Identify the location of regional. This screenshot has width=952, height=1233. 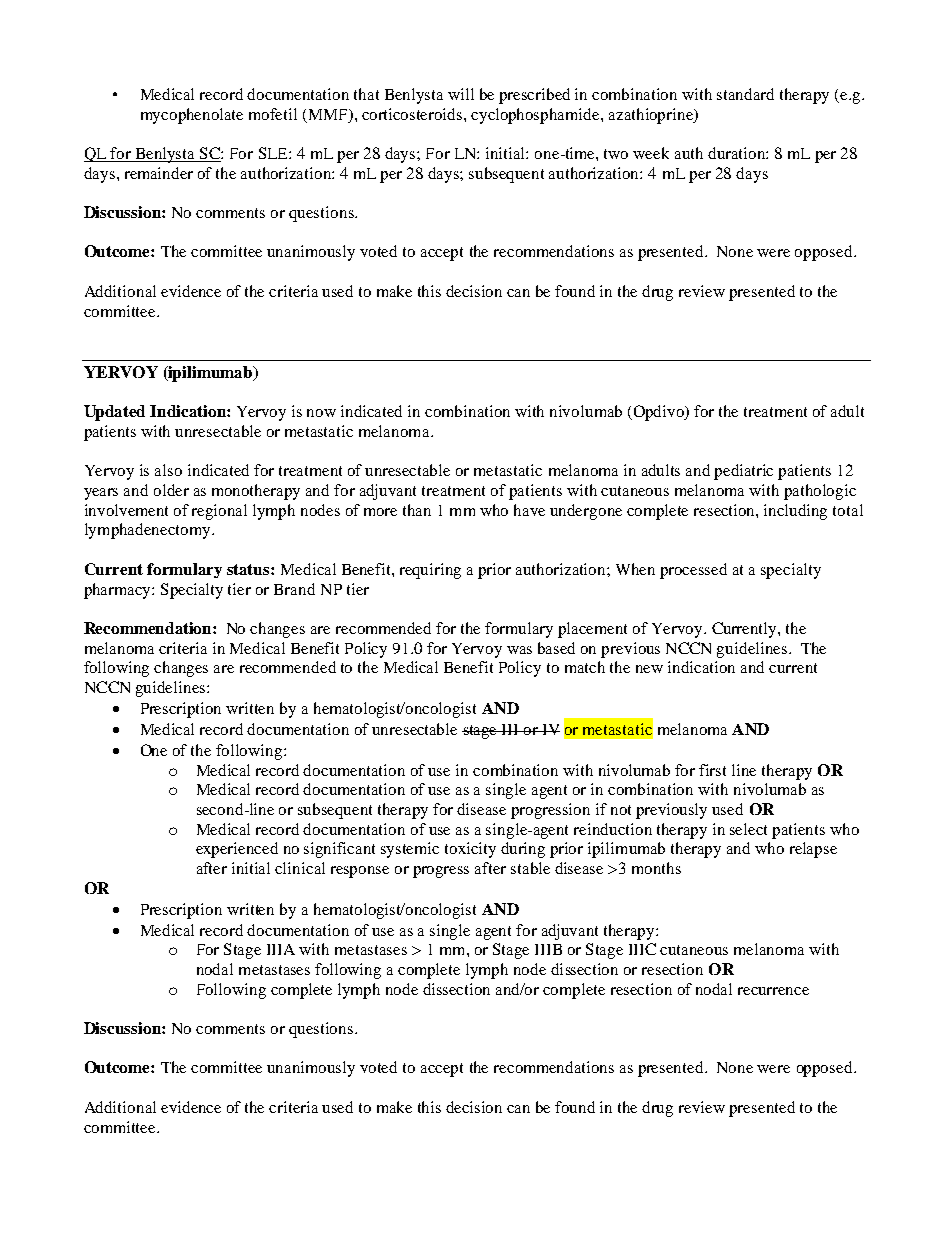
(219, 512).
